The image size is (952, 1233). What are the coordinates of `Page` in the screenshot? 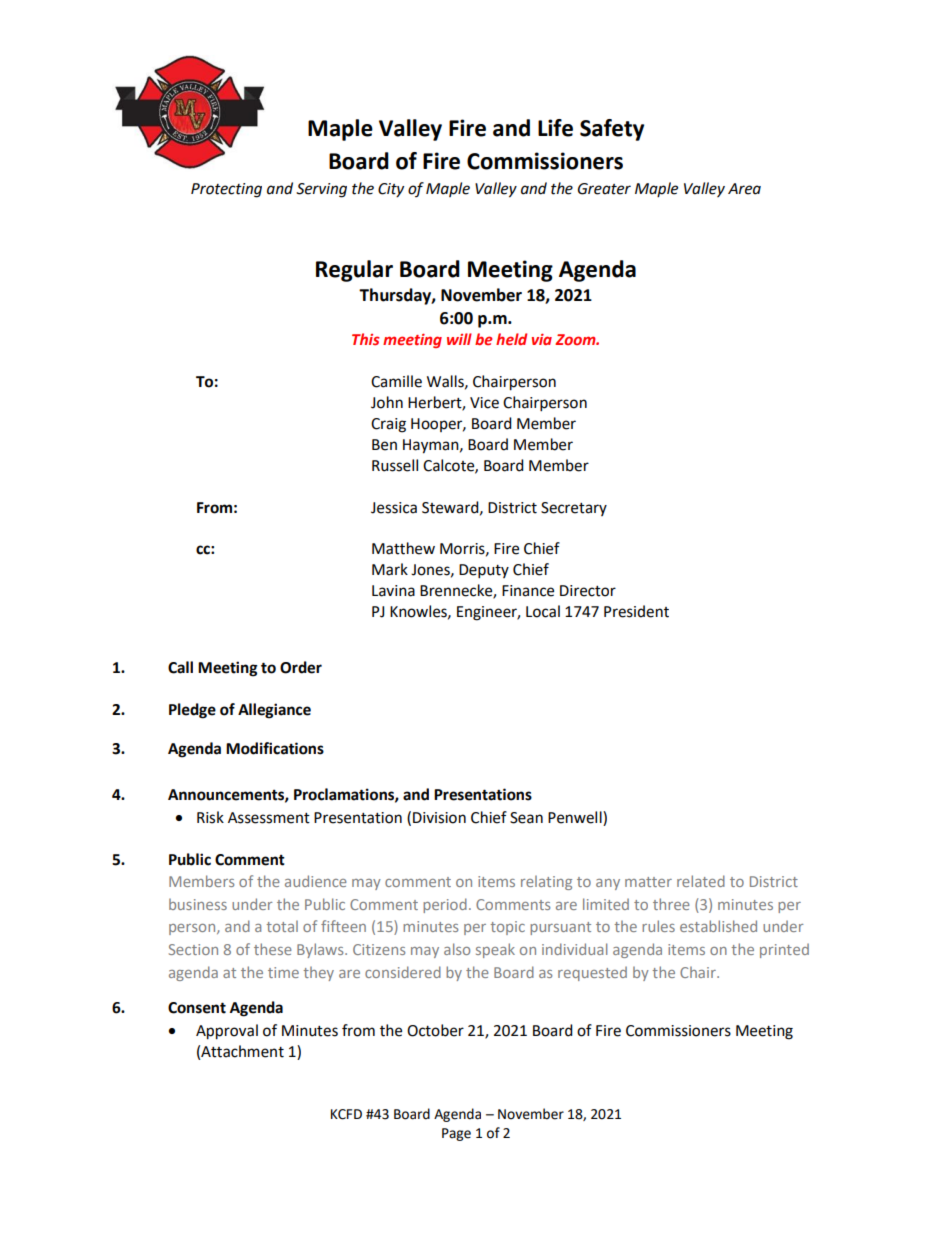 It's located at (456, 1134).
